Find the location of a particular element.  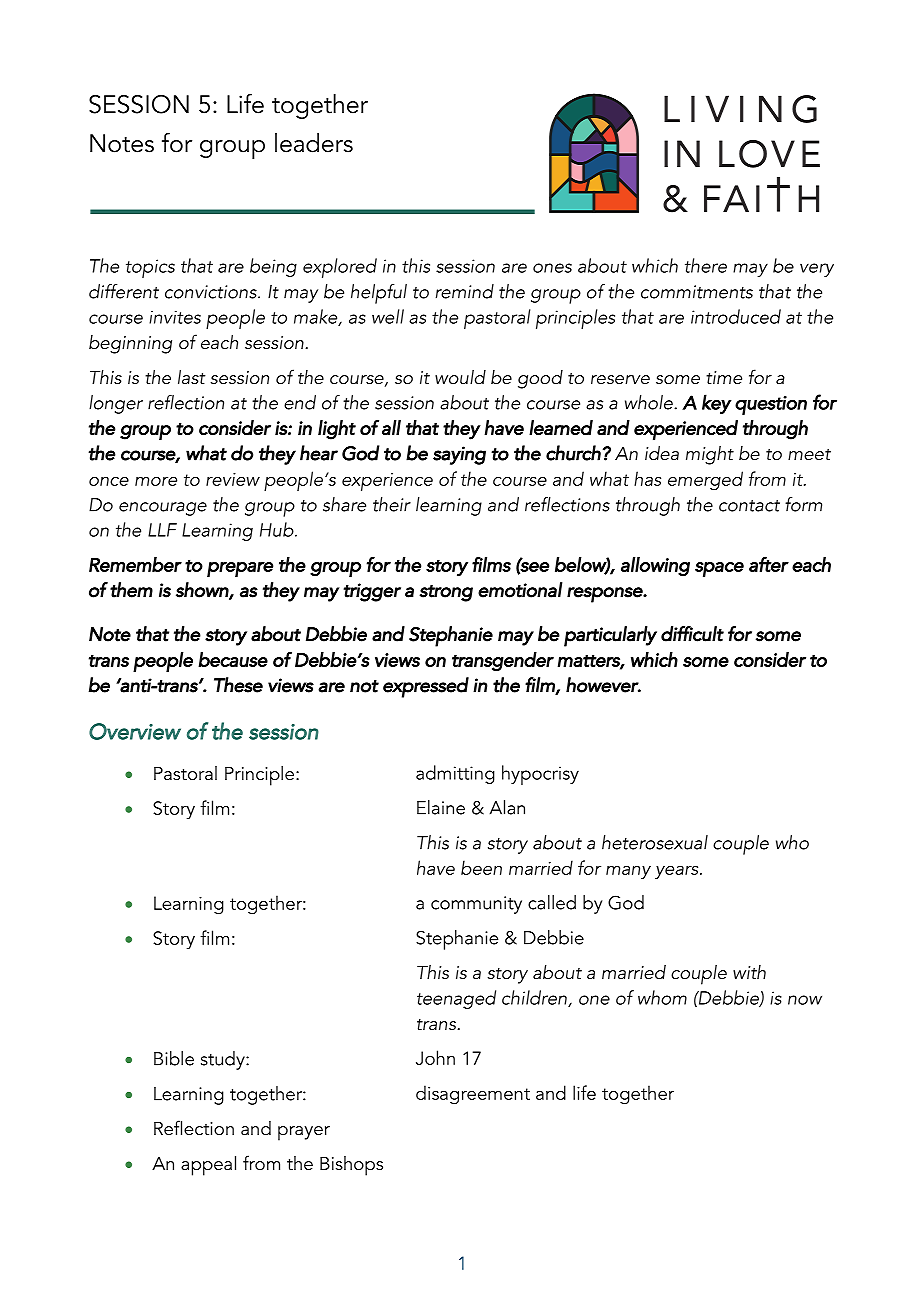

heterosexual is located at coordinates (655, 842).
